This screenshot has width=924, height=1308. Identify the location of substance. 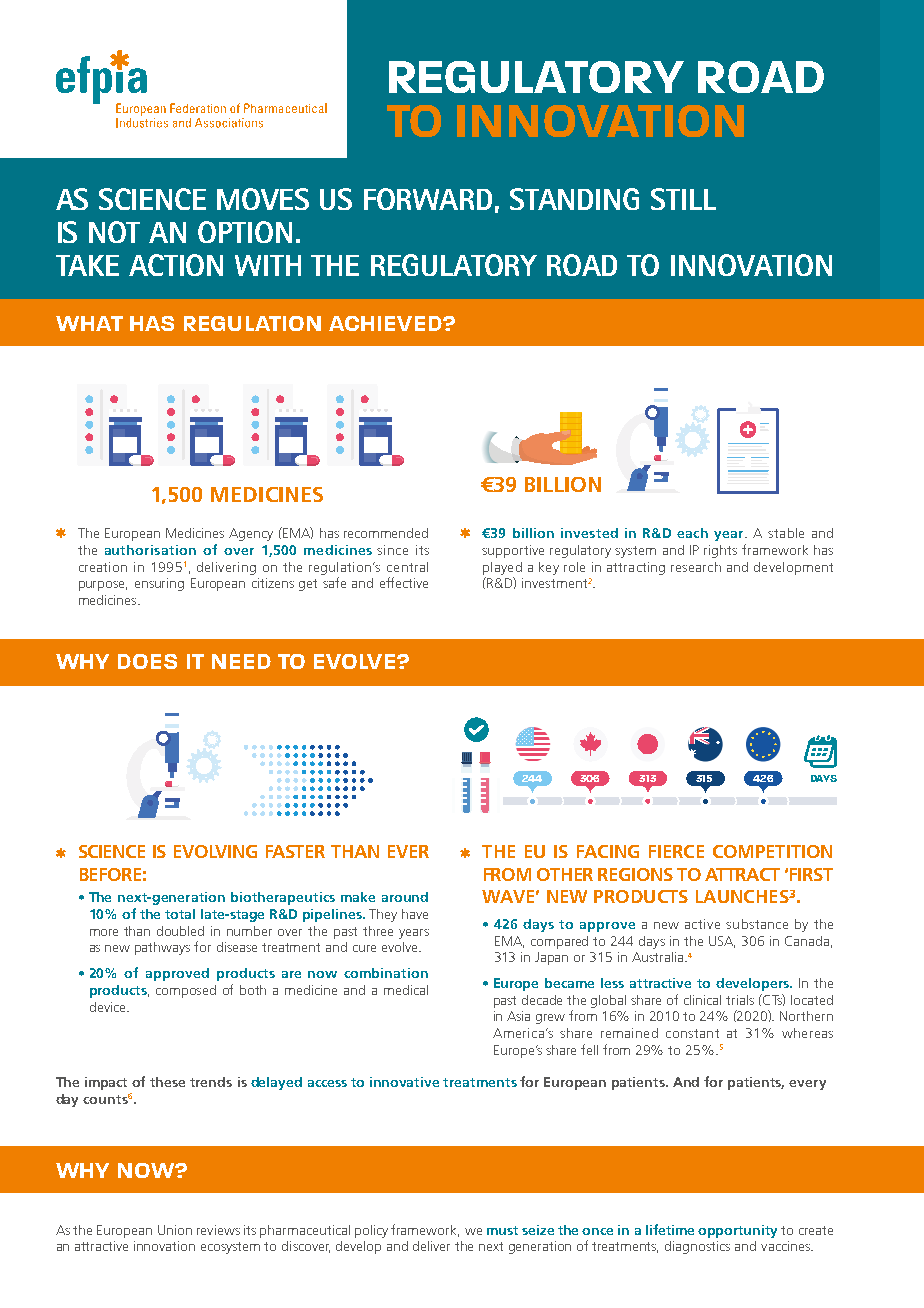
(757, 924).
